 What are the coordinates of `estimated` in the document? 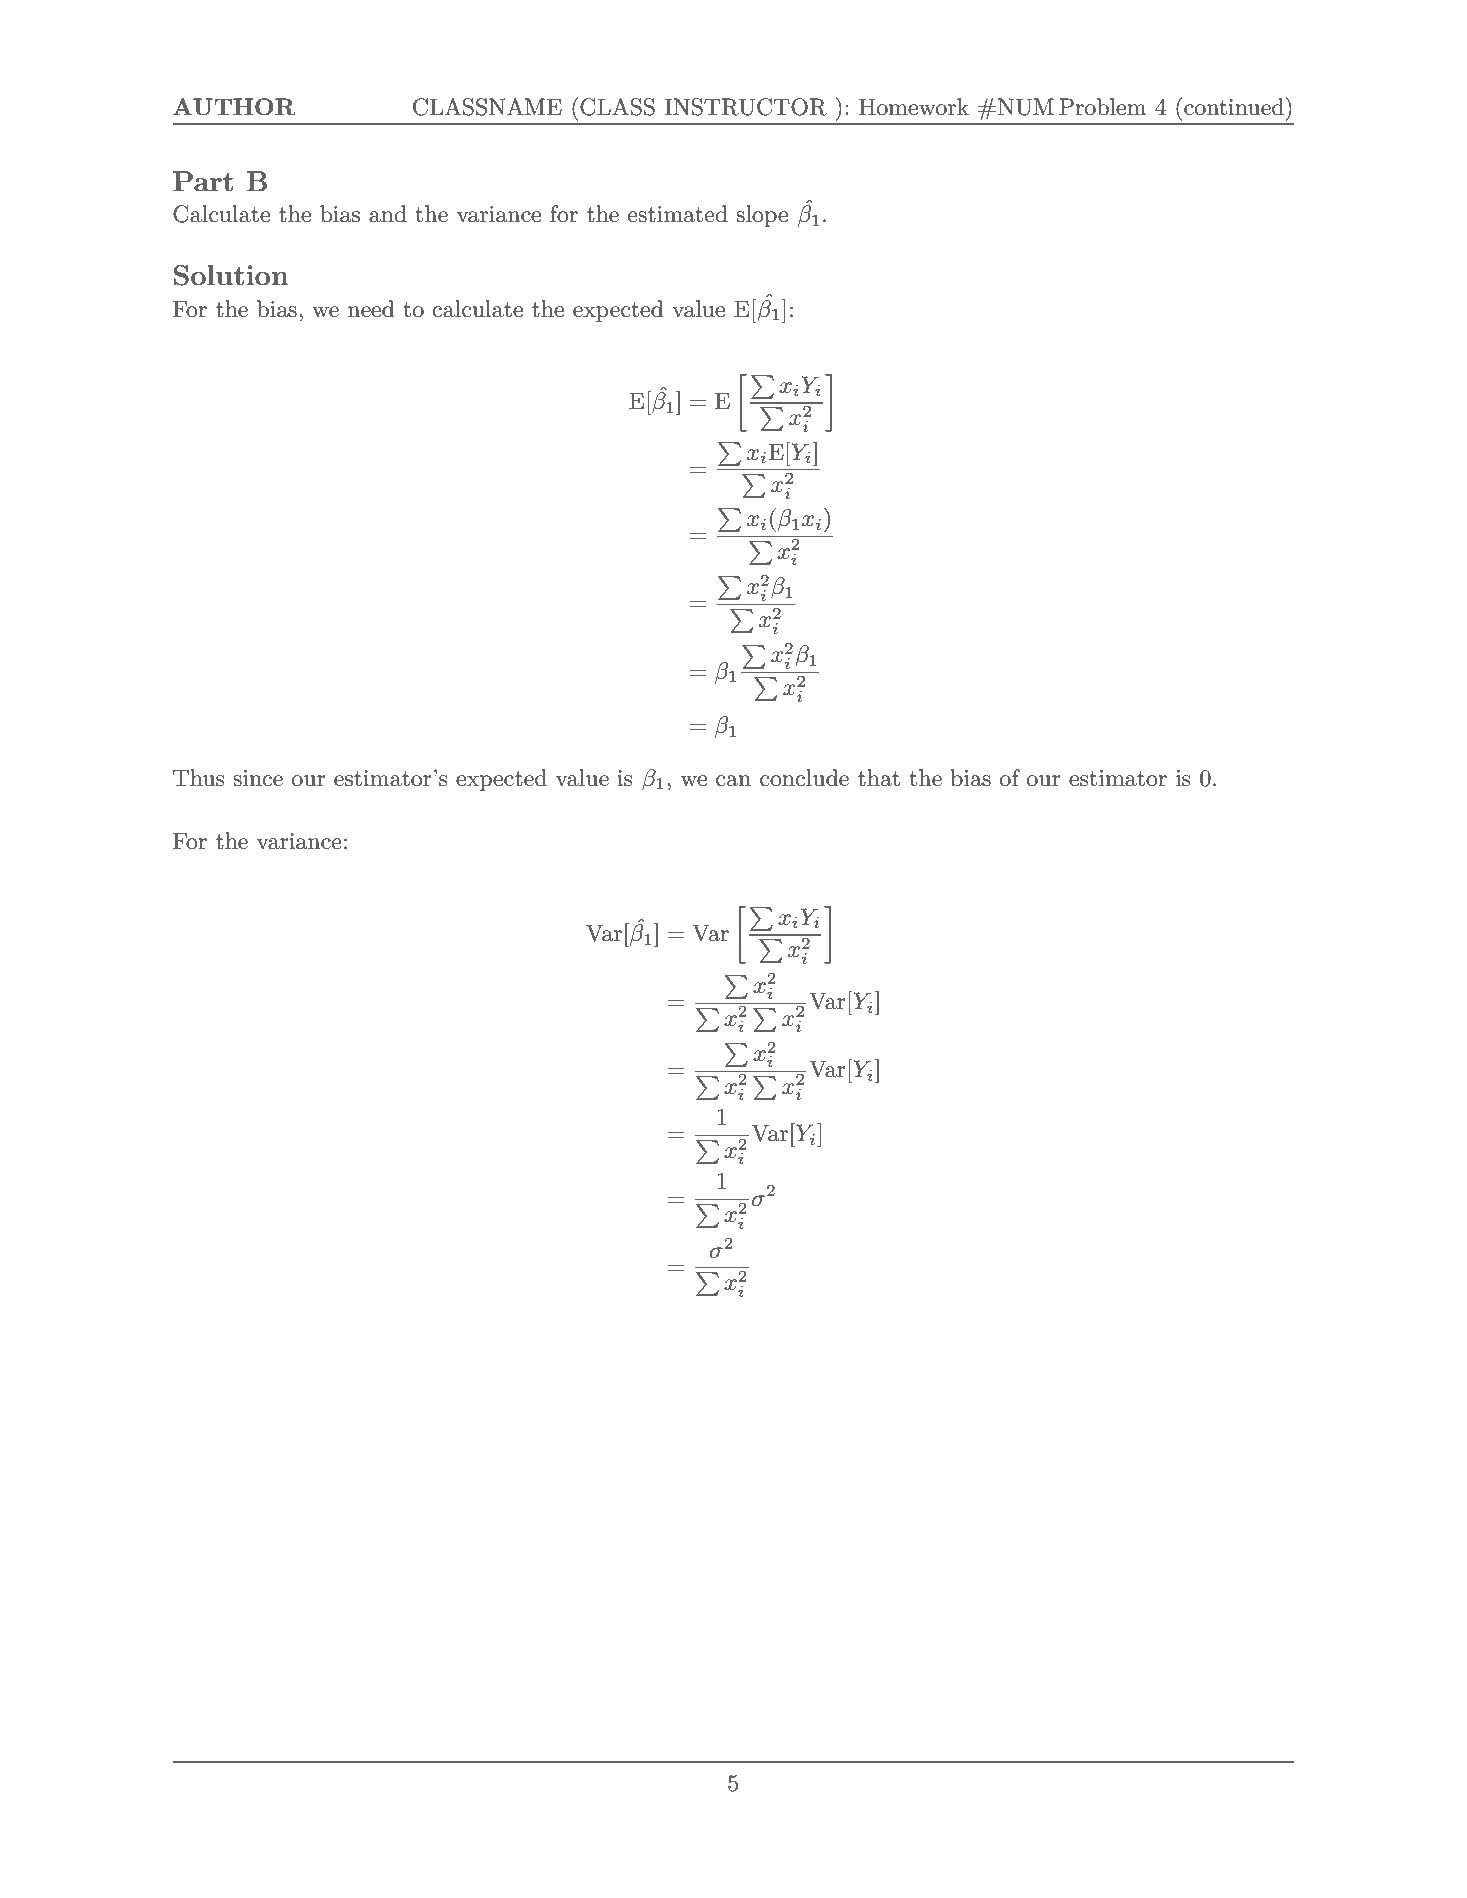 It's located at (678, 214).
